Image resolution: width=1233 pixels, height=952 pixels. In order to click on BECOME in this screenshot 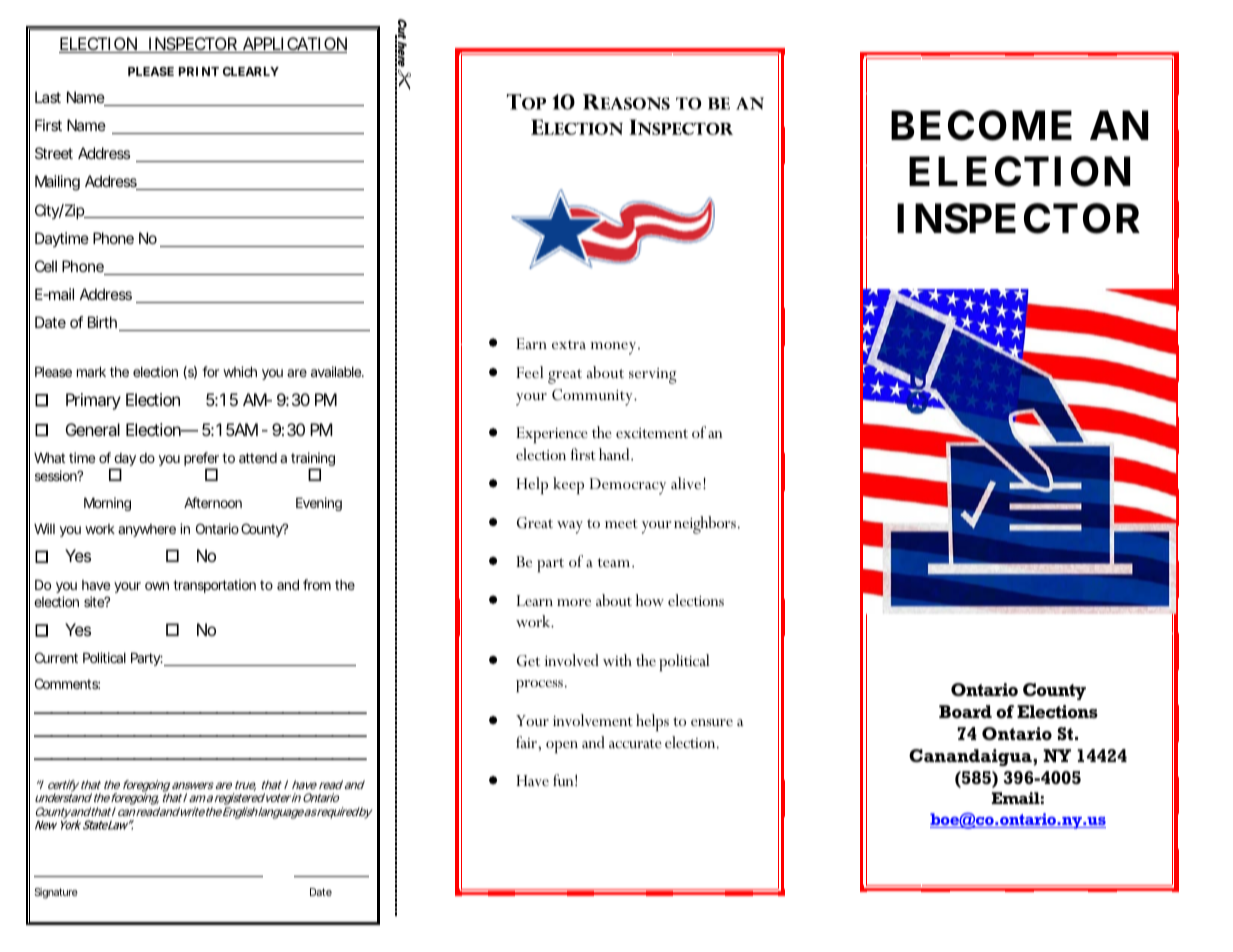, I will do `click(981, 125)`.
